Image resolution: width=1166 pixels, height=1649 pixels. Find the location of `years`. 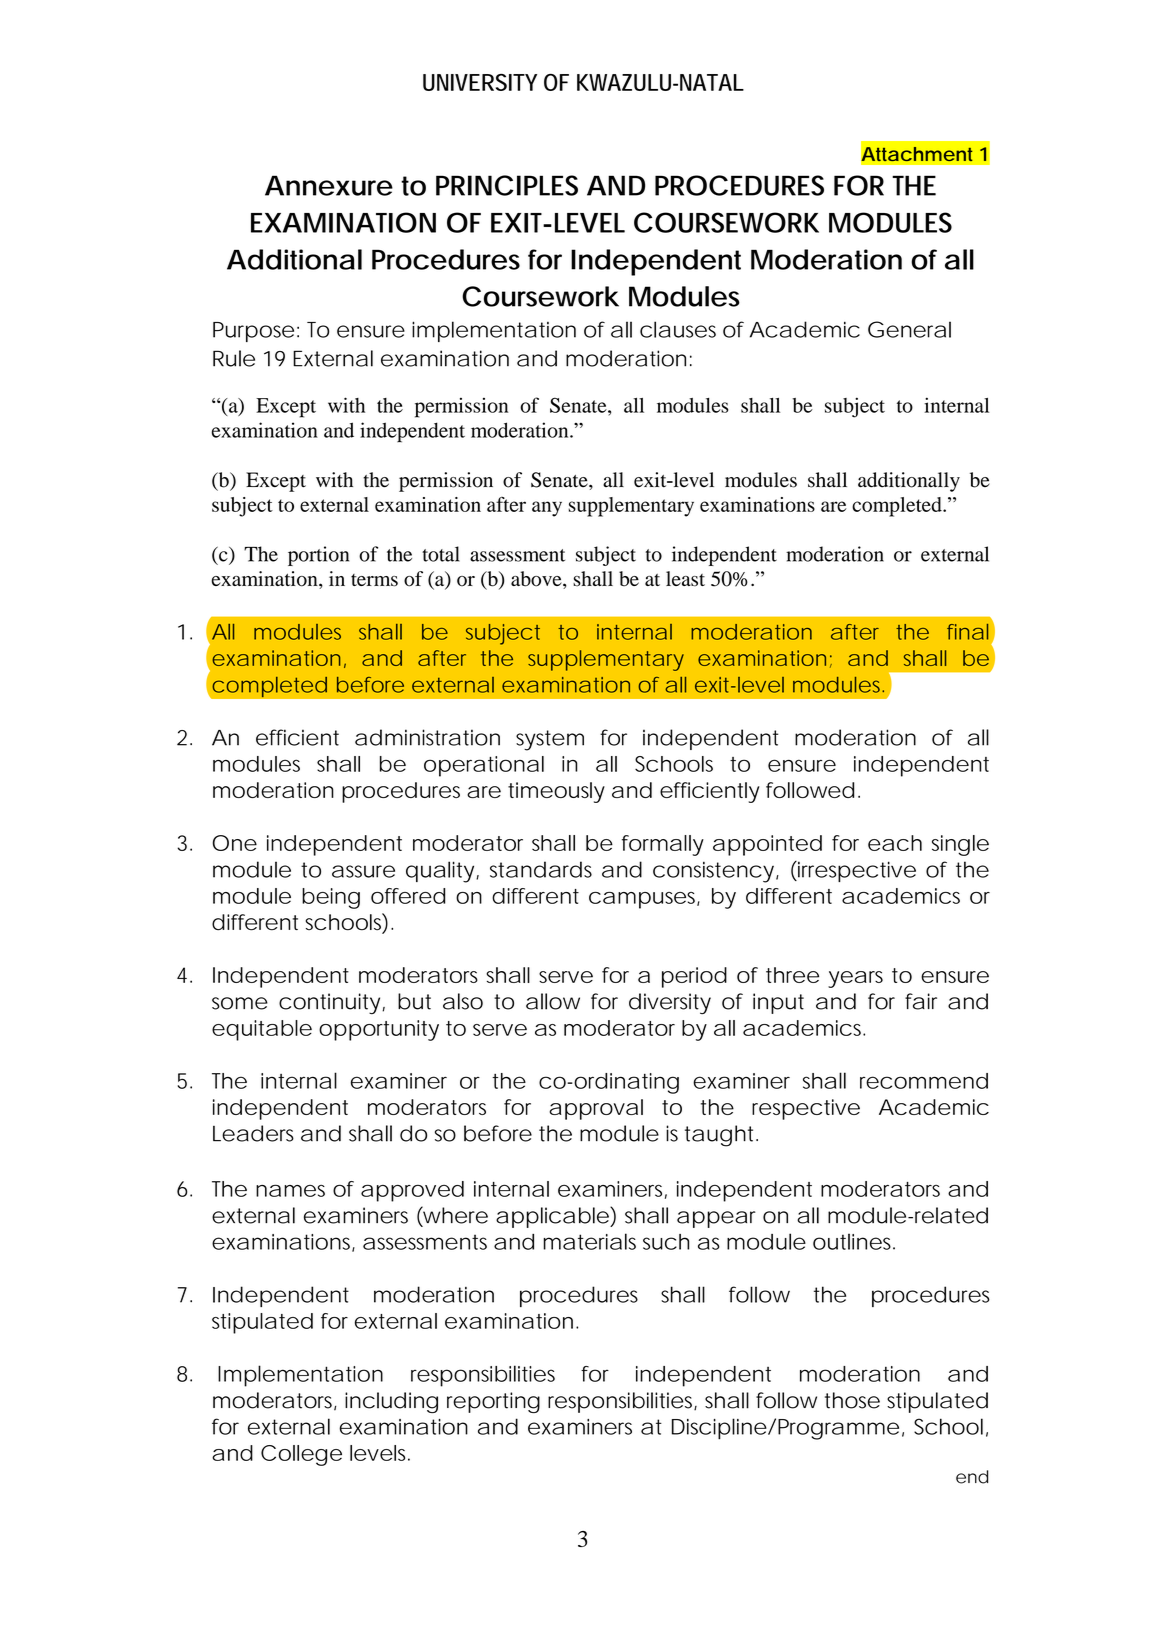

years is located at coordinates (855, 979).
